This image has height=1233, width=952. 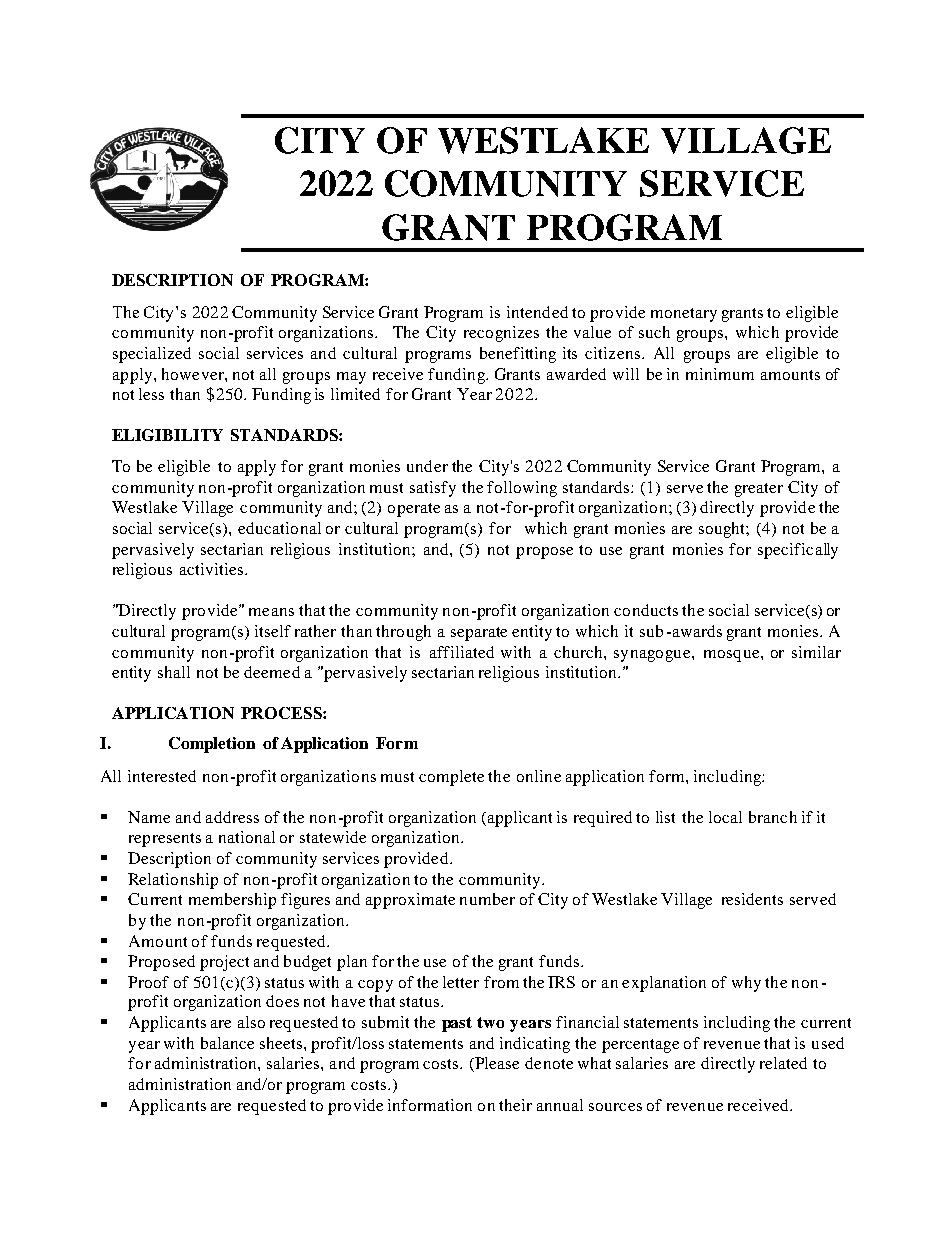 I want to click on balance, so click(x=227, y=1043).
